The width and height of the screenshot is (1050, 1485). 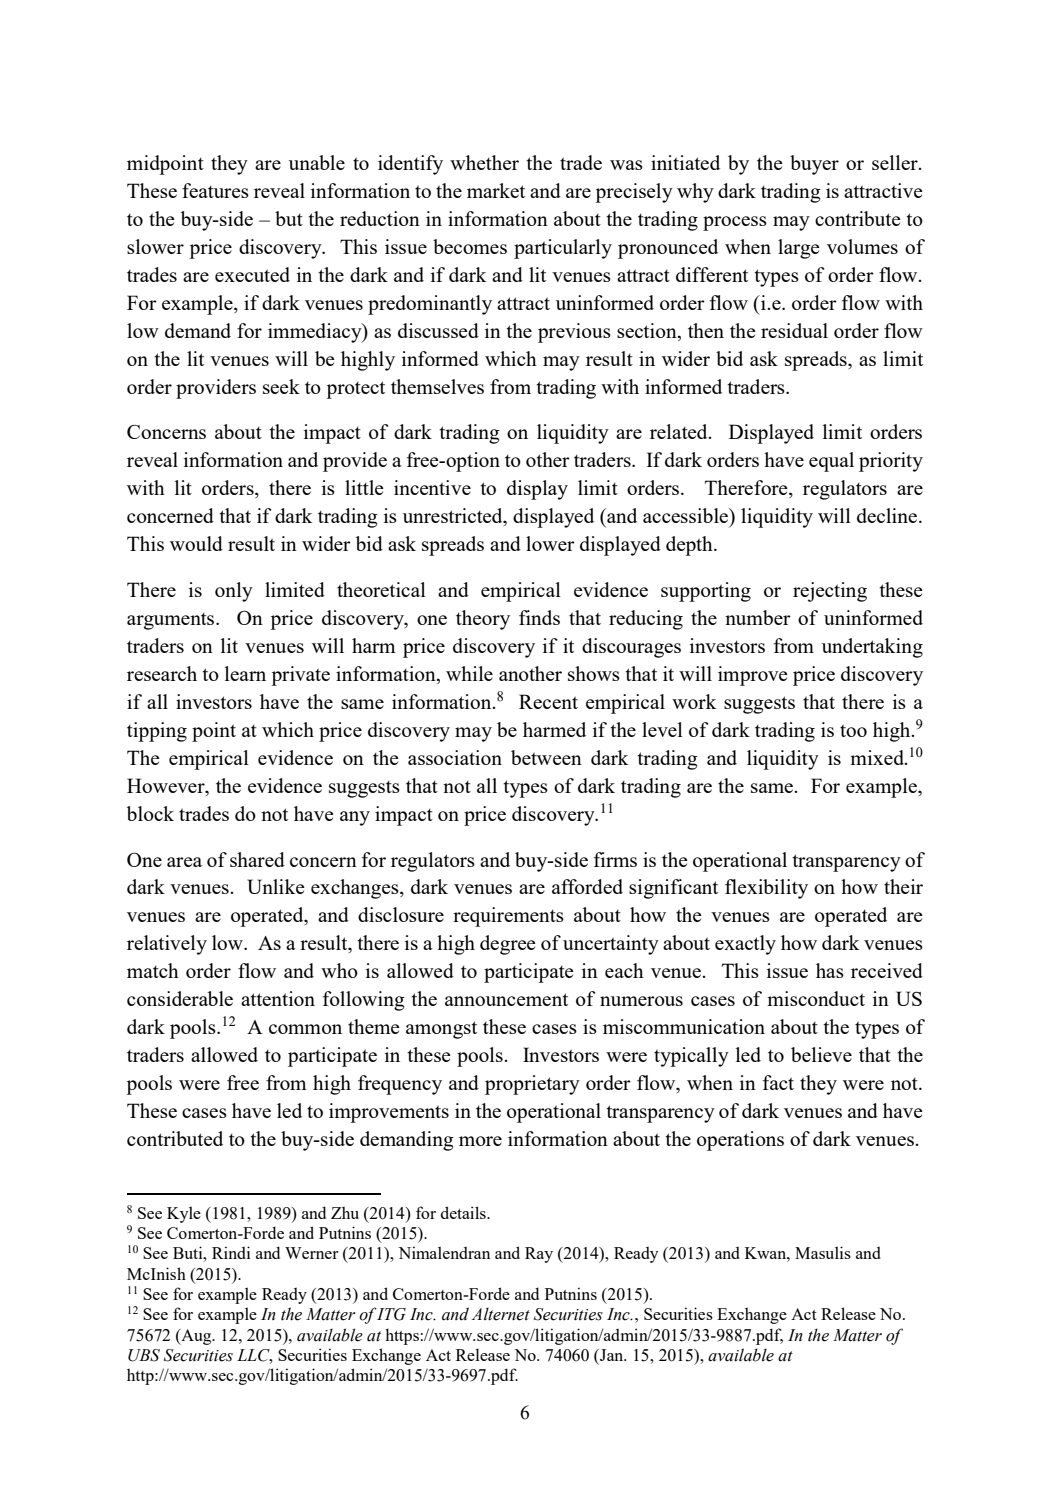 What do you see at coordinates (830, 970) in the screenshot?
I see `has` at bounding box center [830, 970].
